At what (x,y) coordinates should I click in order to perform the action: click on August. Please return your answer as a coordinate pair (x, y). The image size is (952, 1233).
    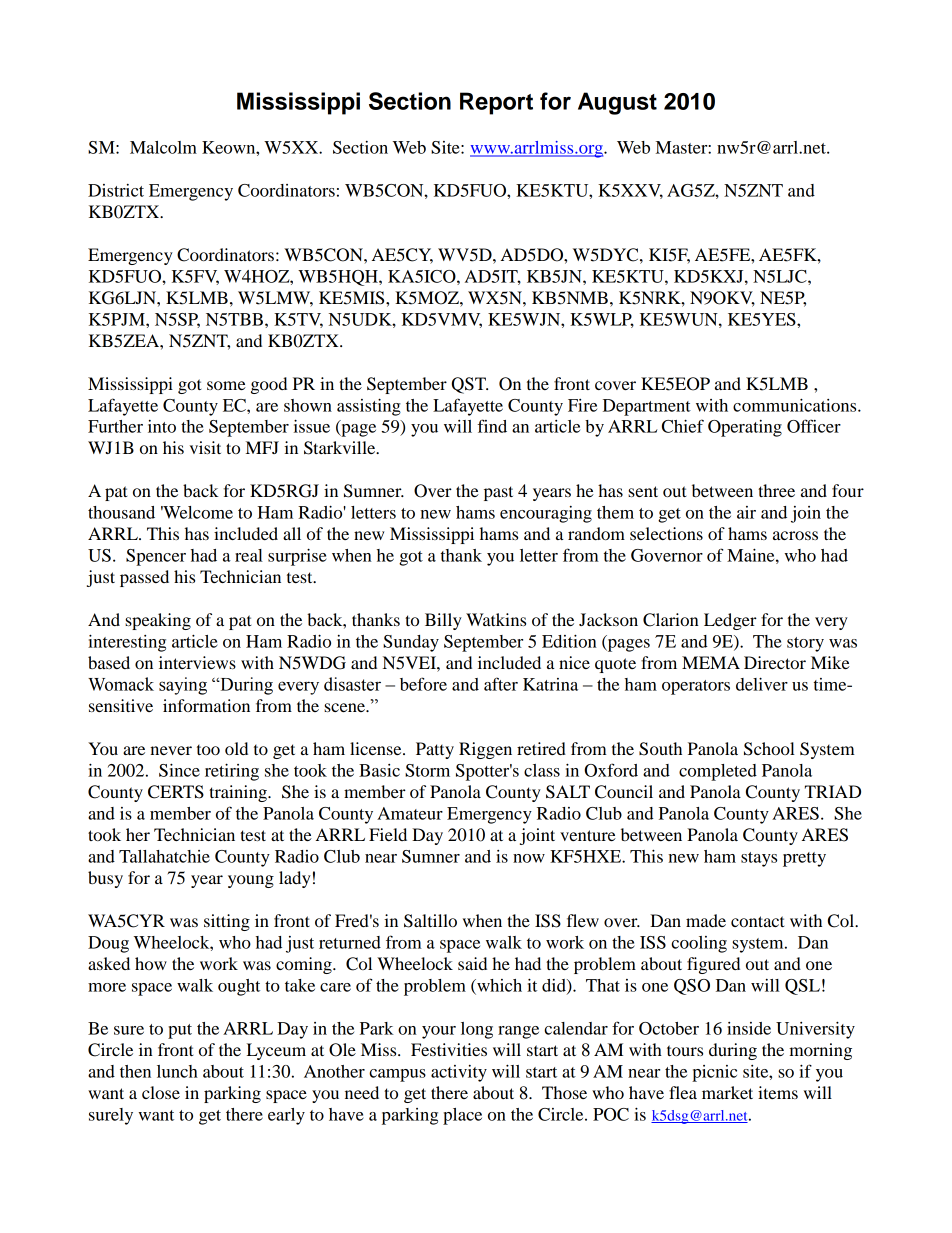
    Looking at the image, I should click on (617, 103).
